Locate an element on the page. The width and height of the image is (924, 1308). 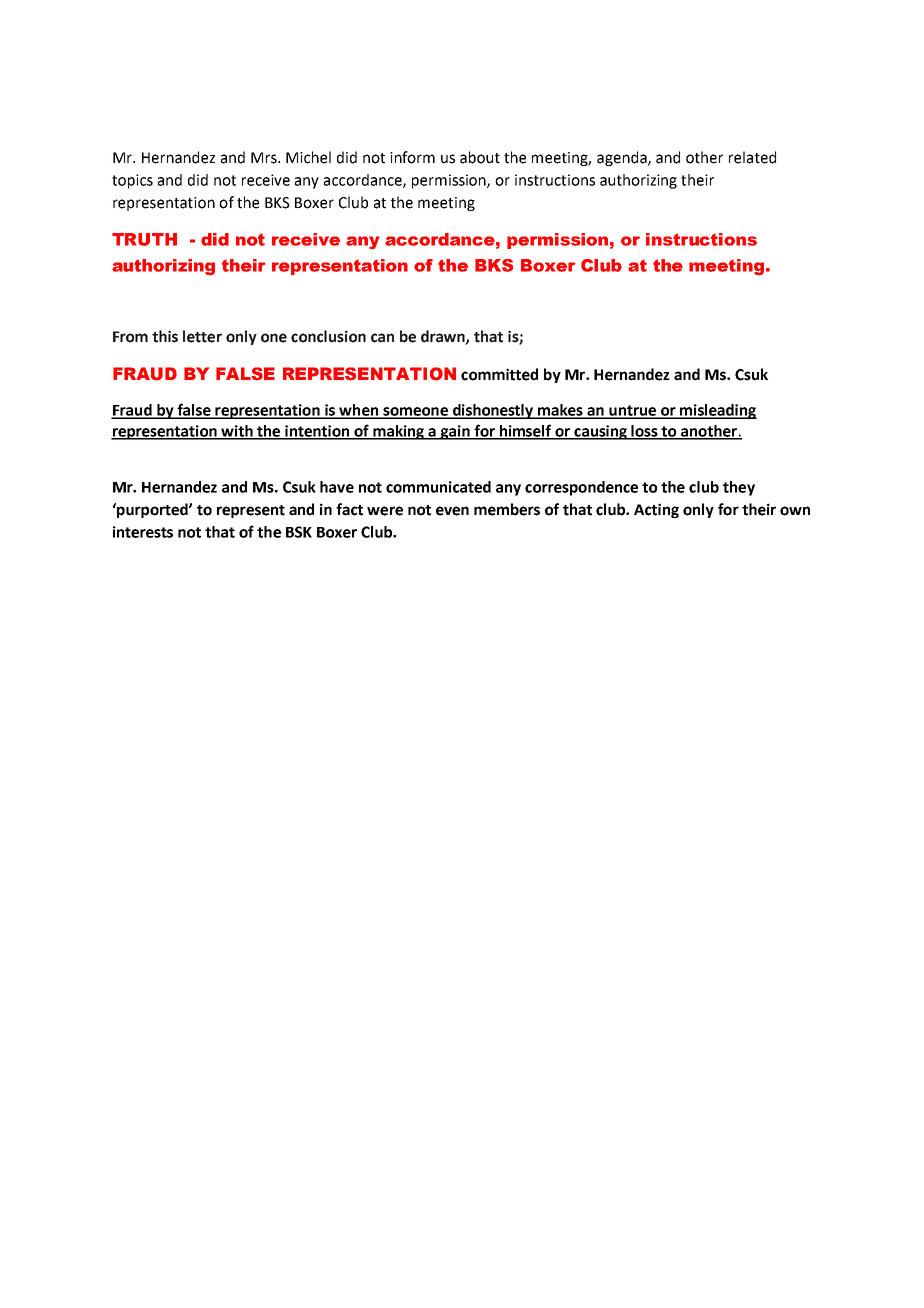
gain is located at coordinates (455, 432).
